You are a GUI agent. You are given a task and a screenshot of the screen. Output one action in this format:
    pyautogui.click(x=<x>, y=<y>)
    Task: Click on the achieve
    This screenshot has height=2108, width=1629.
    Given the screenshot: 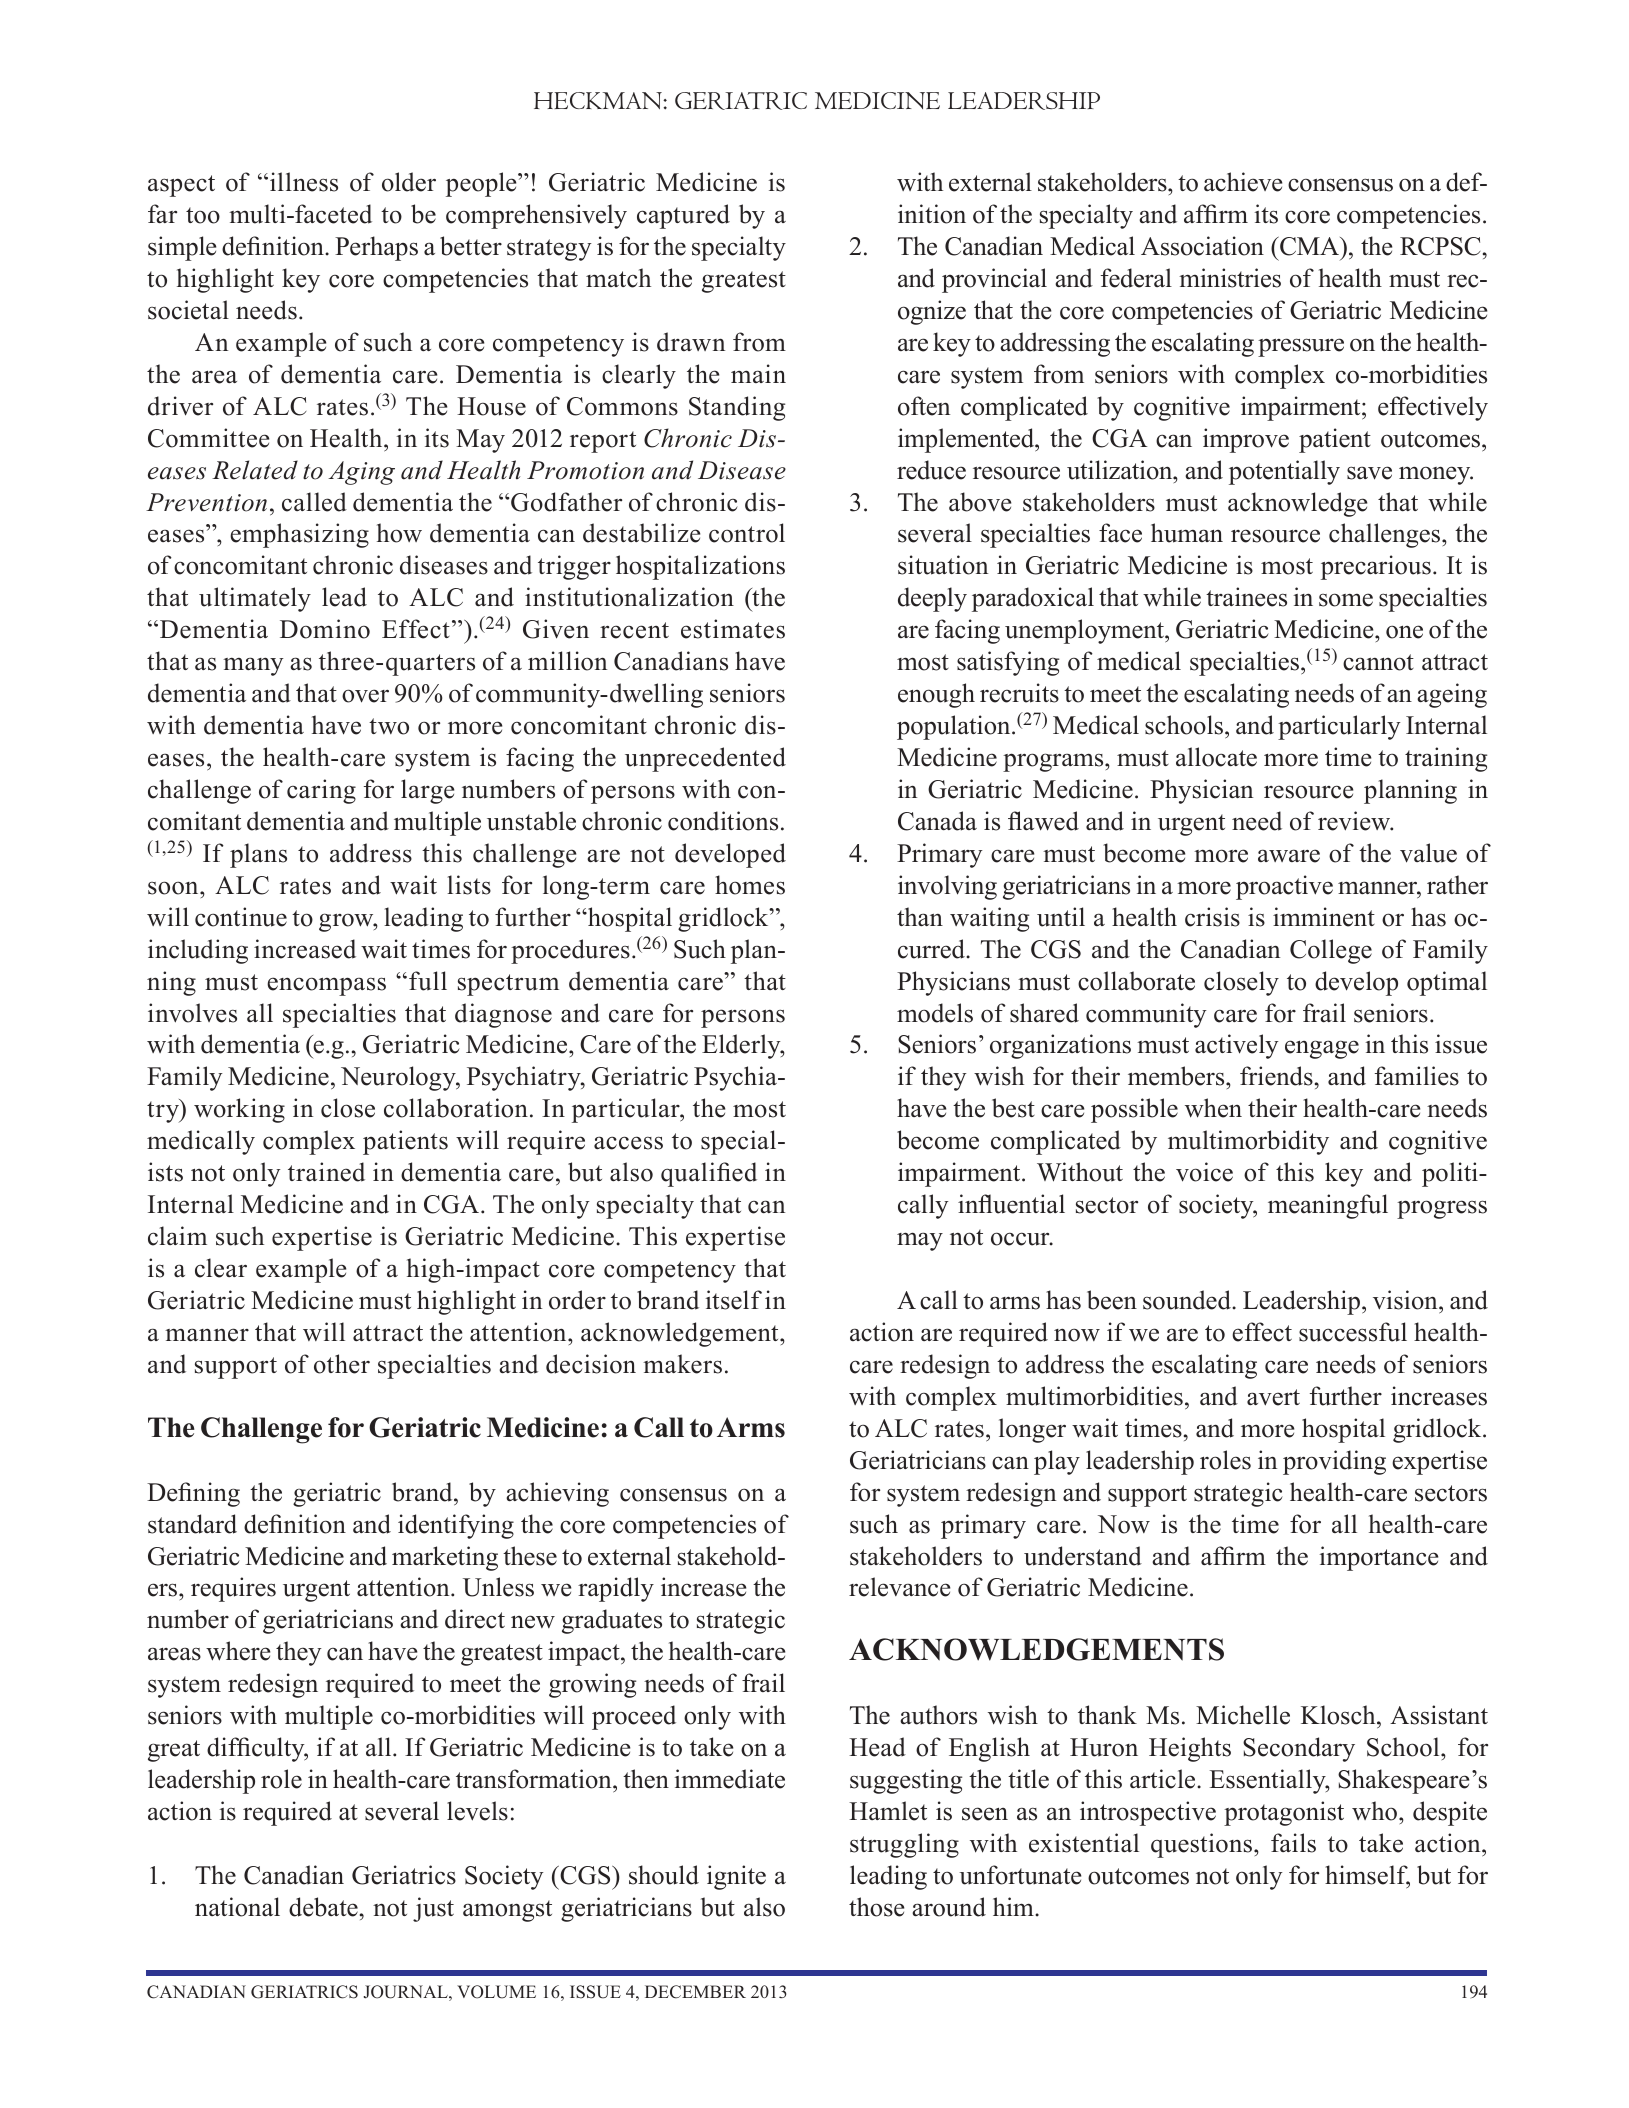 What is the action you would take?
    pyautogui.click(x=1243, y=182)
